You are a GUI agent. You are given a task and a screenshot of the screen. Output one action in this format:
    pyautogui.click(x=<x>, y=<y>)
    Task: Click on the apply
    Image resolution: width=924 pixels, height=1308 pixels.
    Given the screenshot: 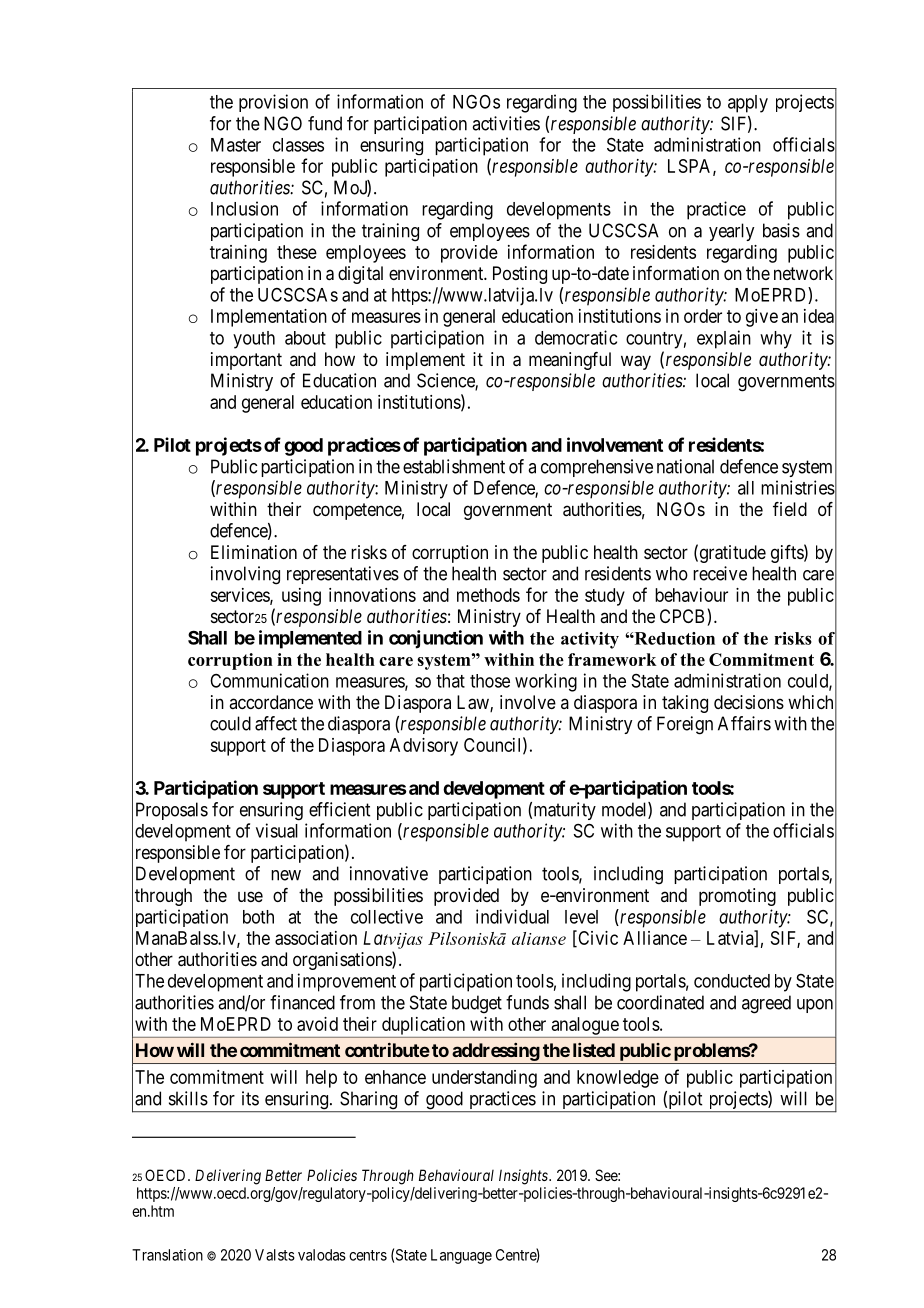 What is the action you would take?
    pyautogui.click(x=748, y=104)
